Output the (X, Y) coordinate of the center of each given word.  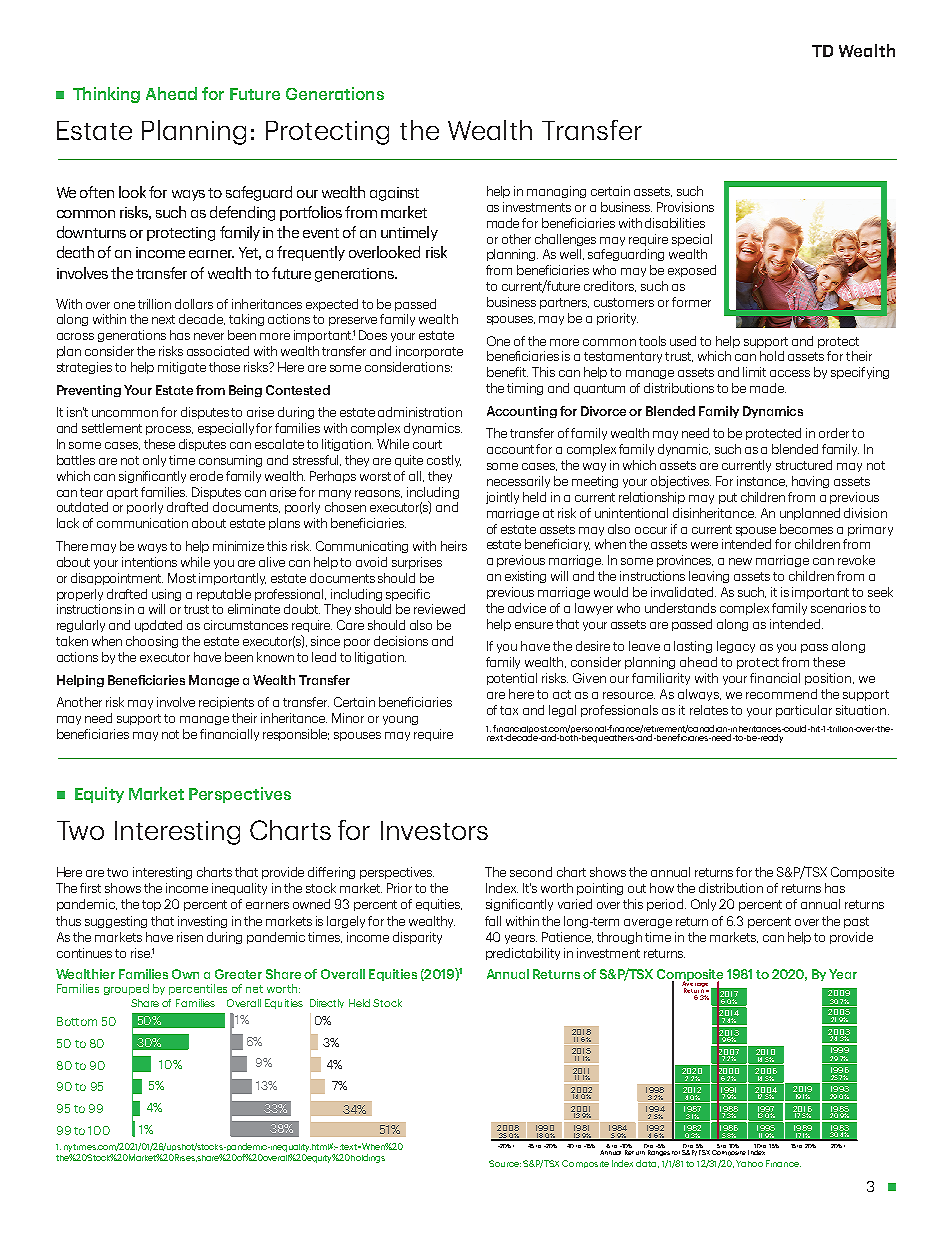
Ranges (659, 1153)
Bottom (77, 1021)
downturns (91, 232)
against (394, 194)
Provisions (685, 207)
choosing (152, 642)
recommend (781, 694)
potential (512, 679)
